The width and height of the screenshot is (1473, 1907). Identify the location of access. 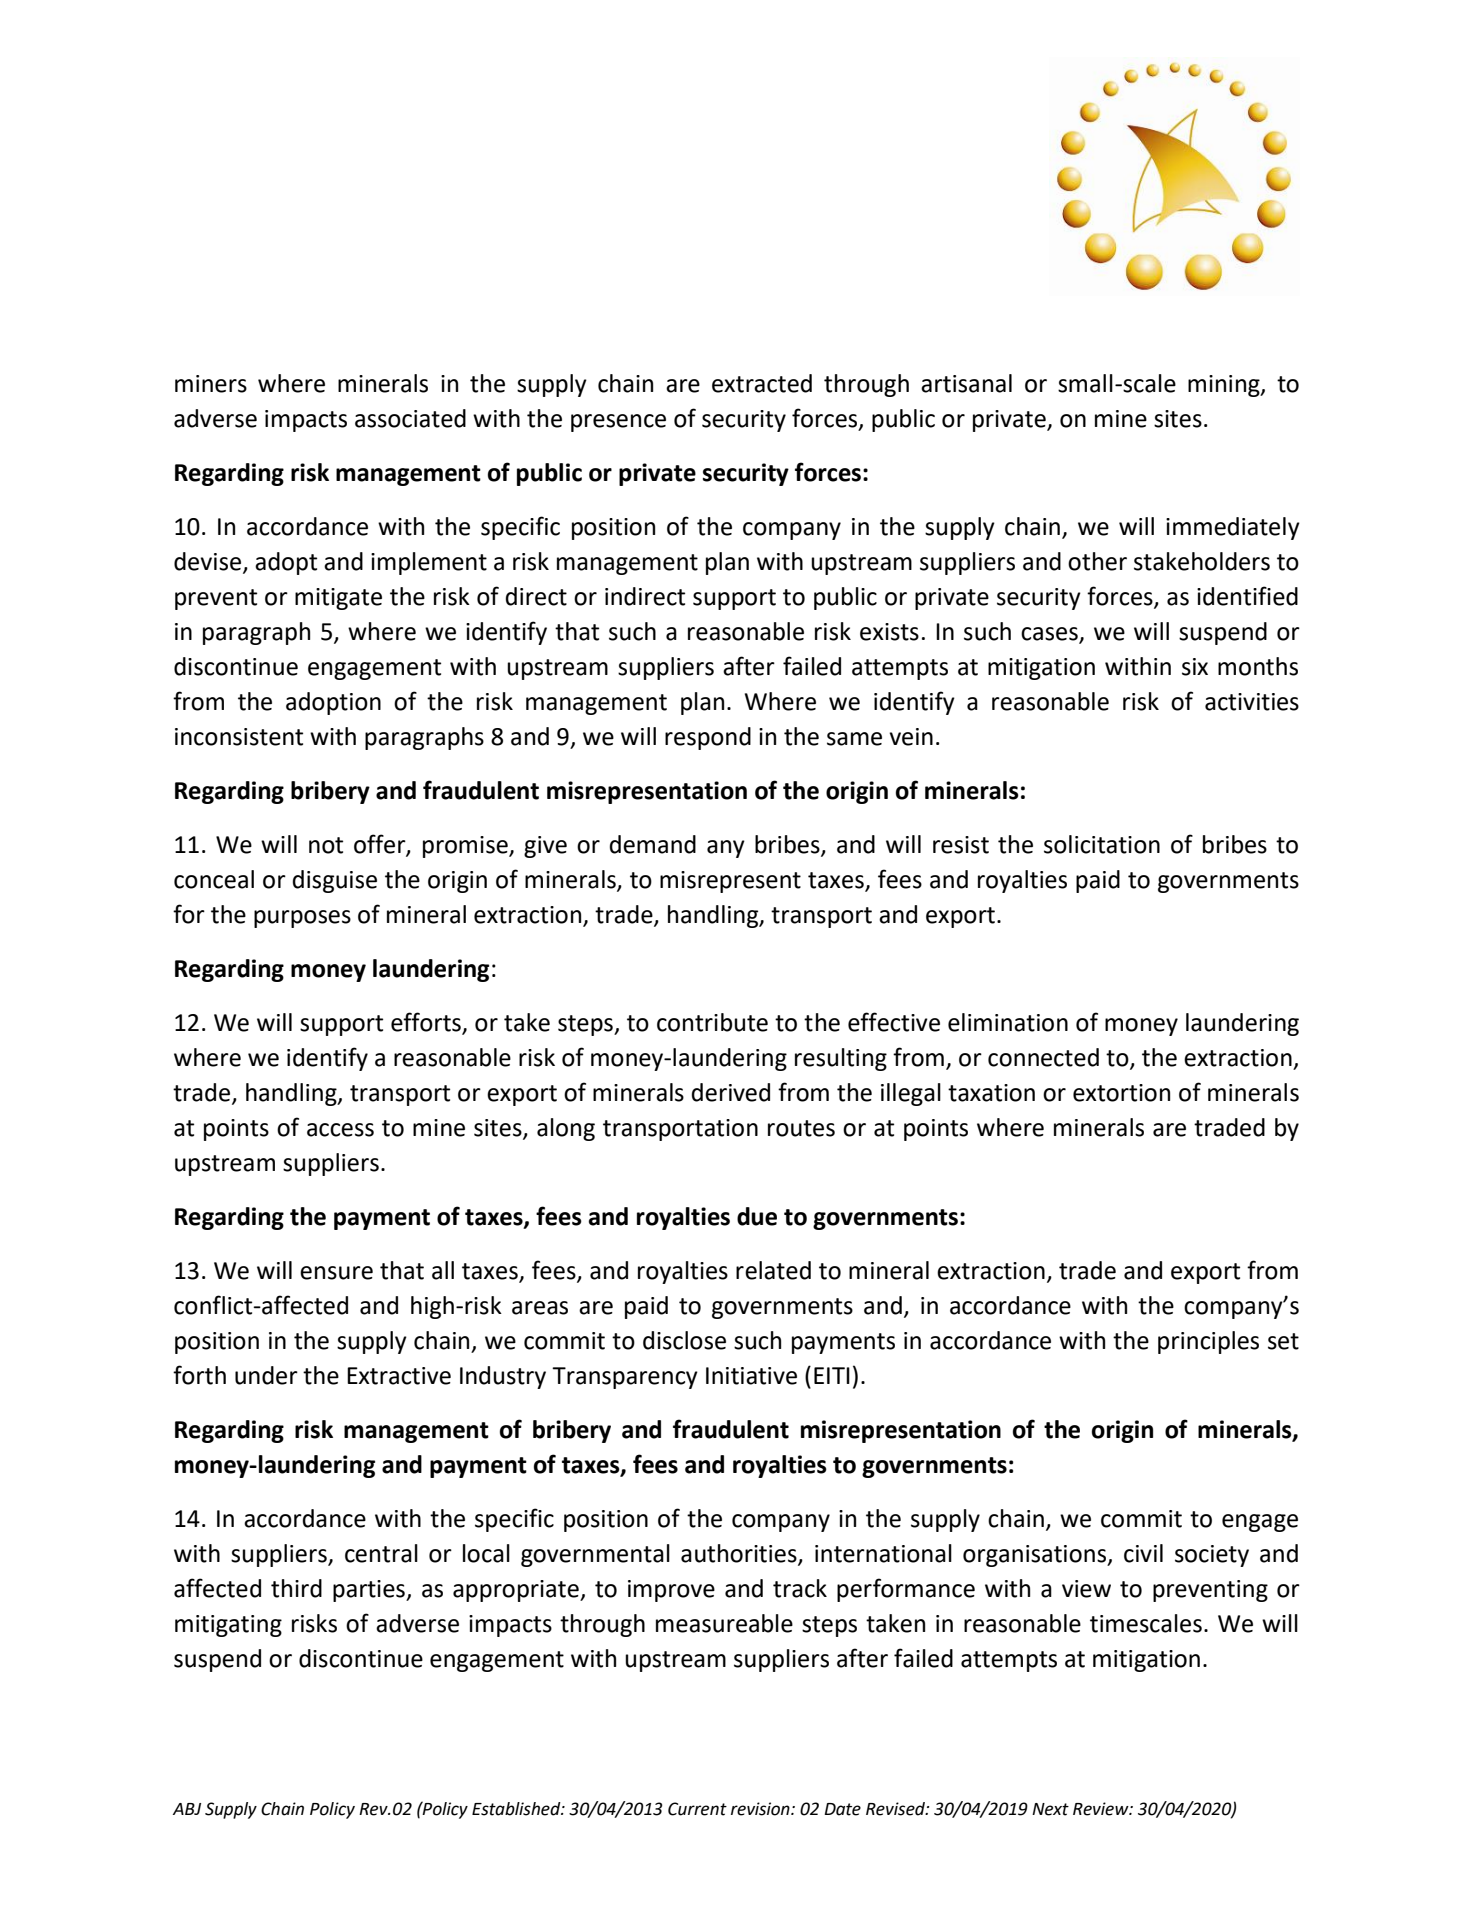
(340, 1130).
